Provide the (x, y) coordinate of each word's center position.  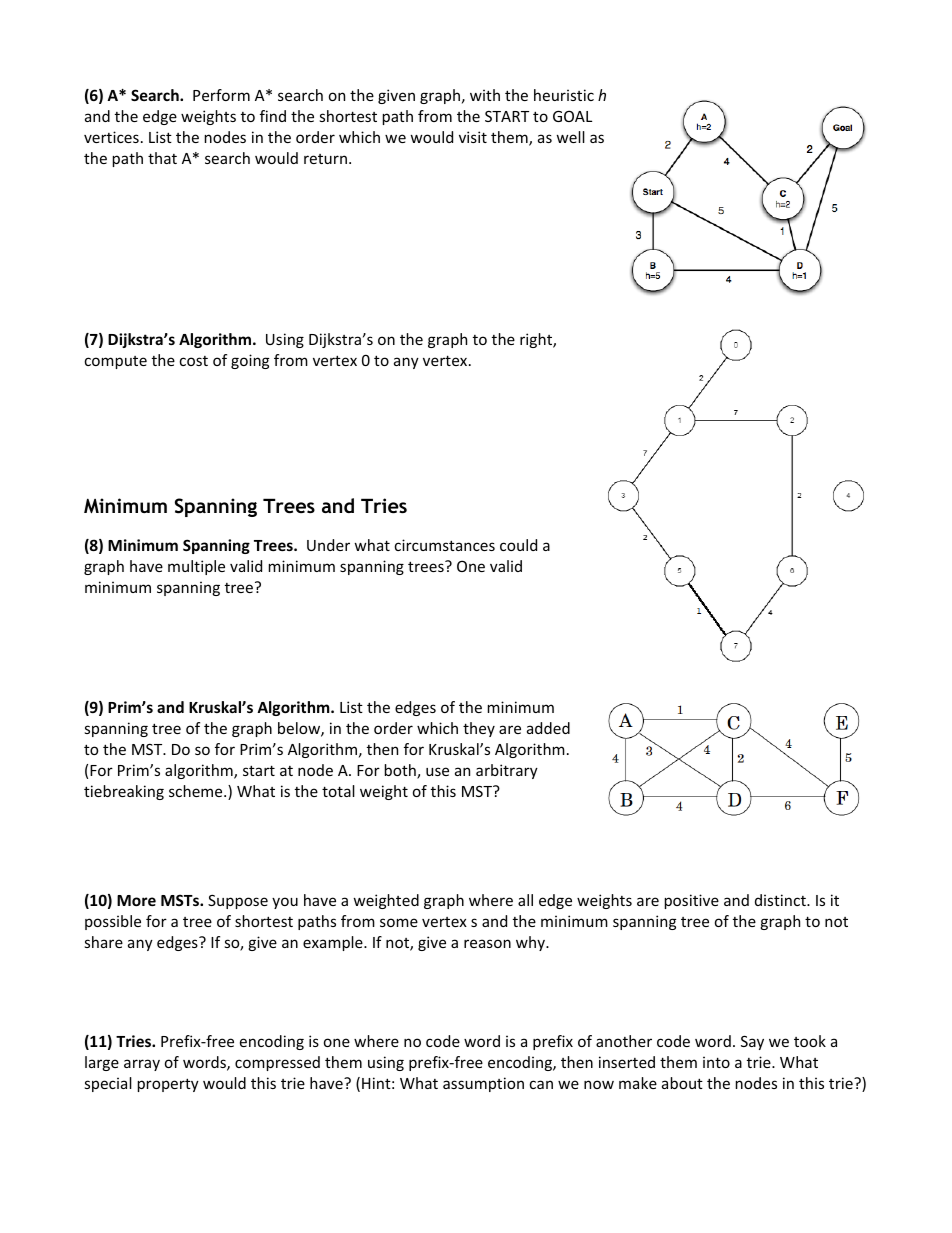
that (162, 158)
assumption (483, 1084)
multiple (196, 567)
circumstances (445, 545)
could (518, 545)
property (168, 1085)
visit (473, 137)
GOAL (572, 116)
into (716, 1062)
